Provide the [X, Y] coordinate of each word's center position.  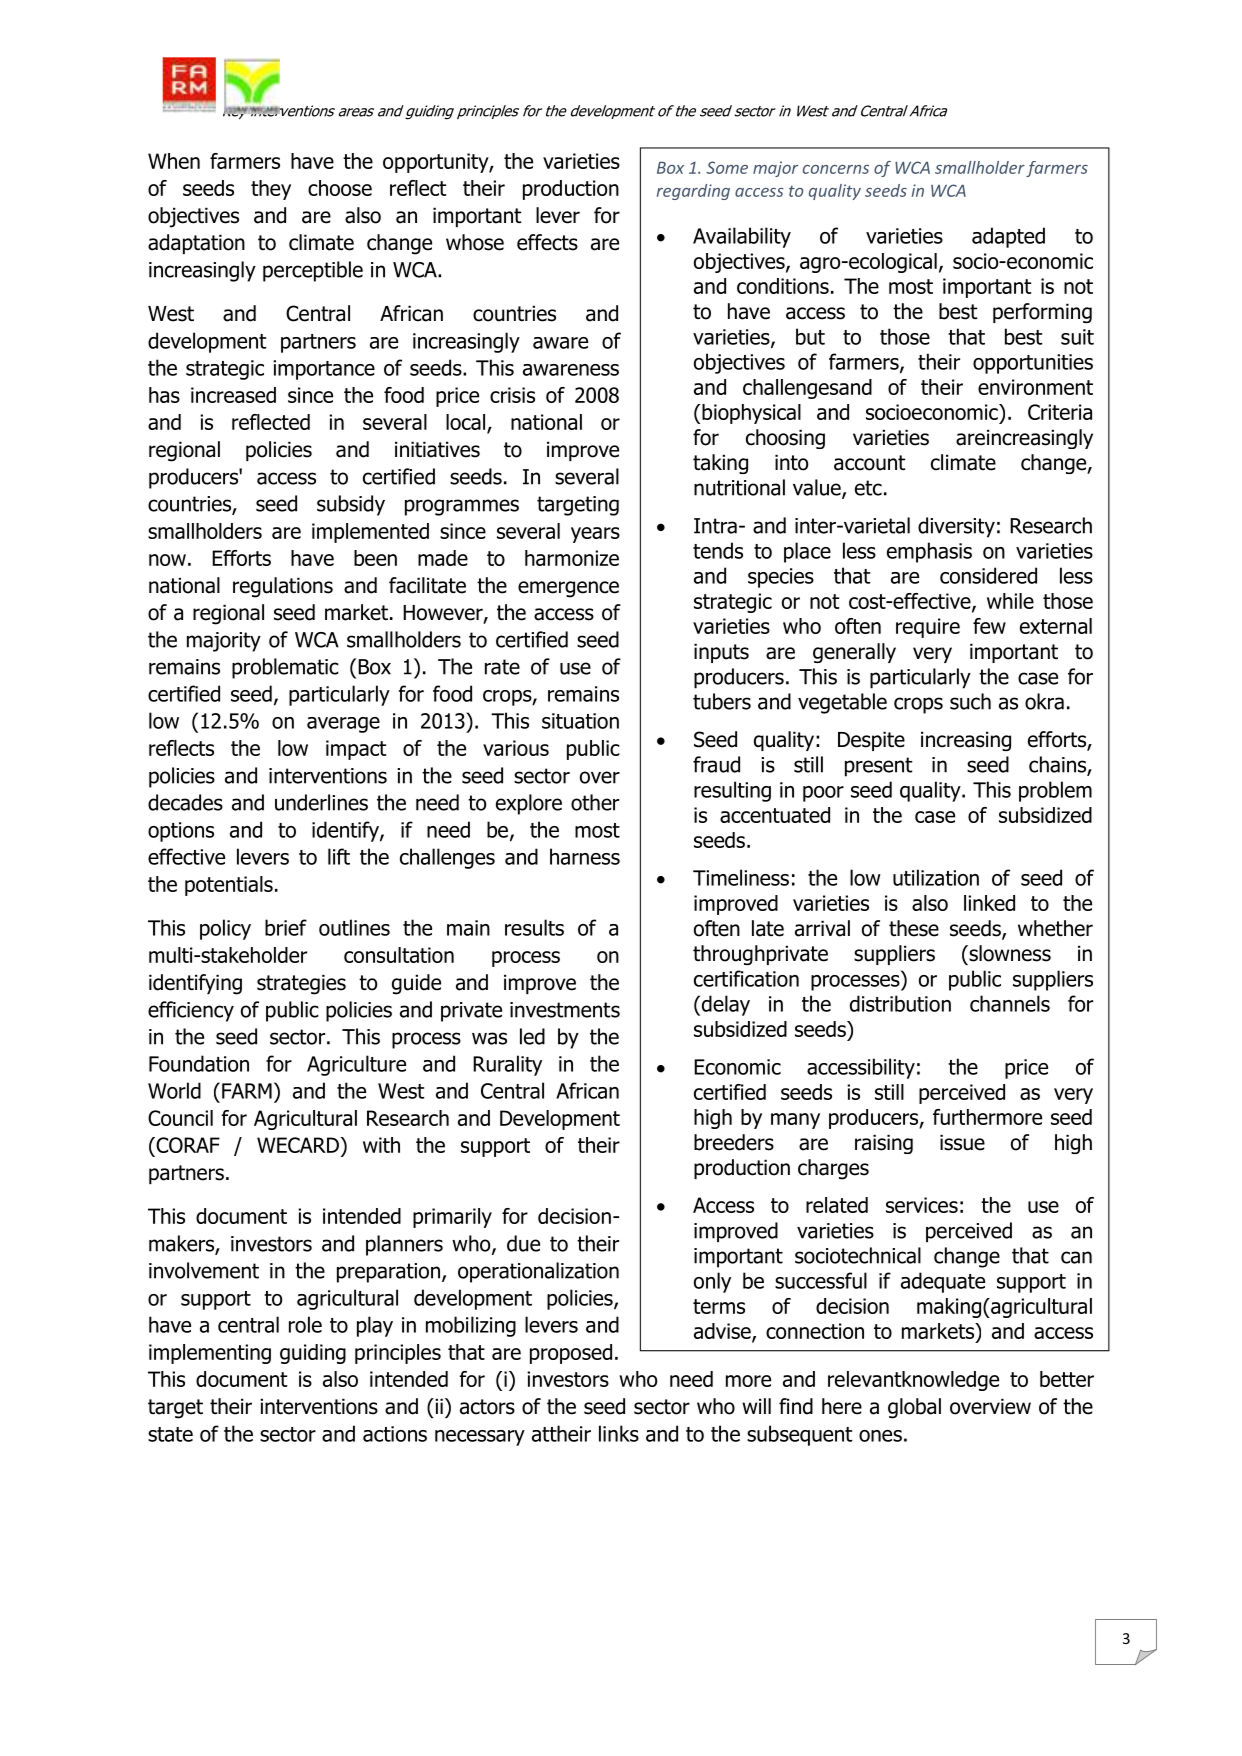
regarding [693, 192]
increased [233, 395]
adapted [1008, 237]
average [343, 725]
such [970, 701]
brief [286, 927]
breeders [734, 1142]
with [381, 1145]
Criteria [1060, 412]
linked [989, 903]
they [271, 190]
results [534, 927]
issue [962, 1142]
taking [720, 464]
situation [580, 721]
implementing [210, 1354]
